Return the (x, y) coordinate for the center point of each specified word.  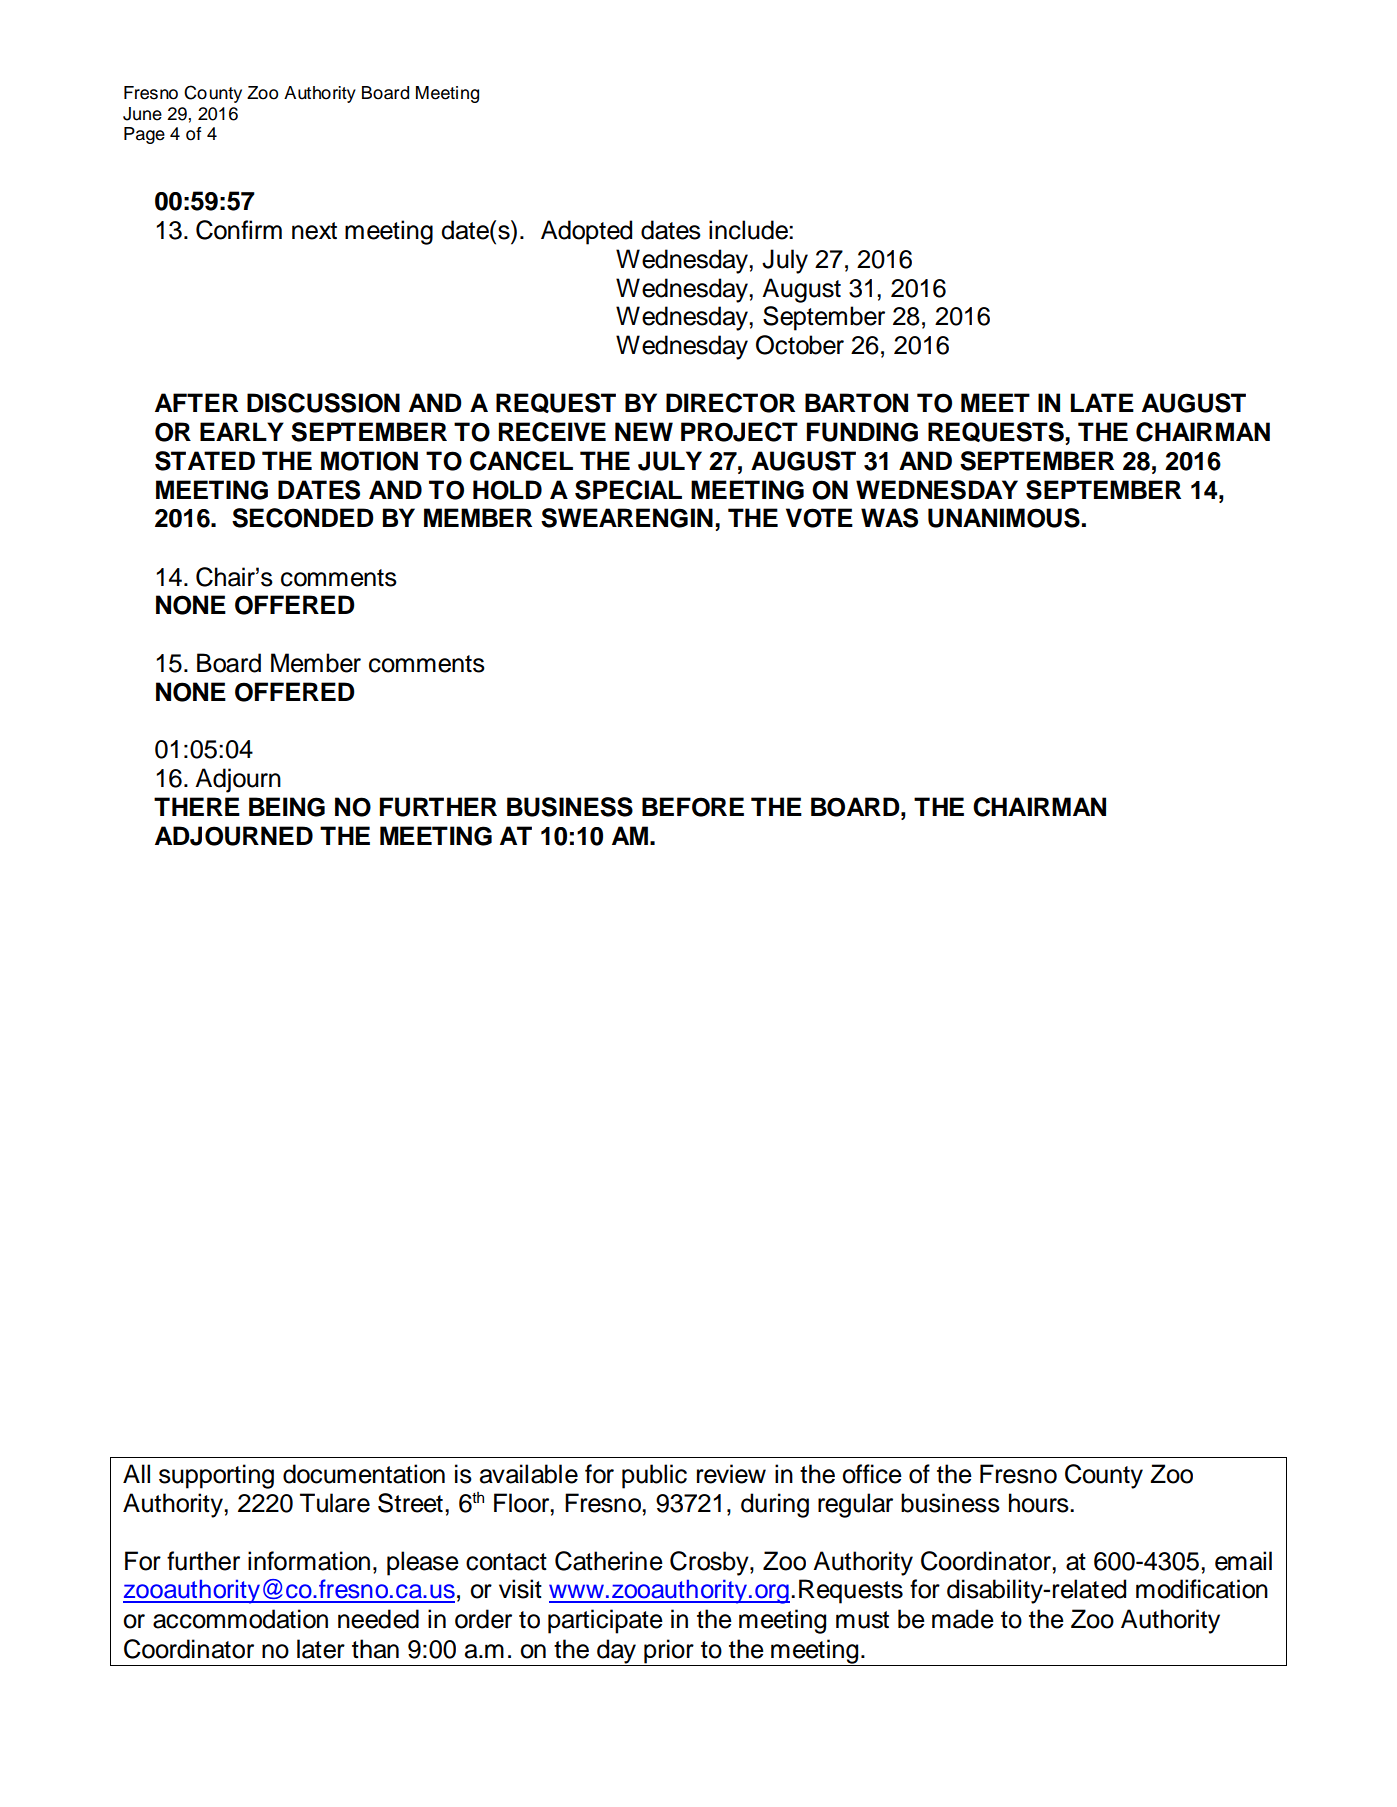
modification (1202, 1589)
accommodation (240, 1619)
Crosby (710, 1563)
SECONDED (303, 518)
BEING (287, 807)
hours (1040, 1503)
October (800, 345)
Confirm (239, 230)
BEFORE (693, 807)
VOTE (819, 518)
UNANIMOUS (1004, 518)
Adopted (586, 232)
